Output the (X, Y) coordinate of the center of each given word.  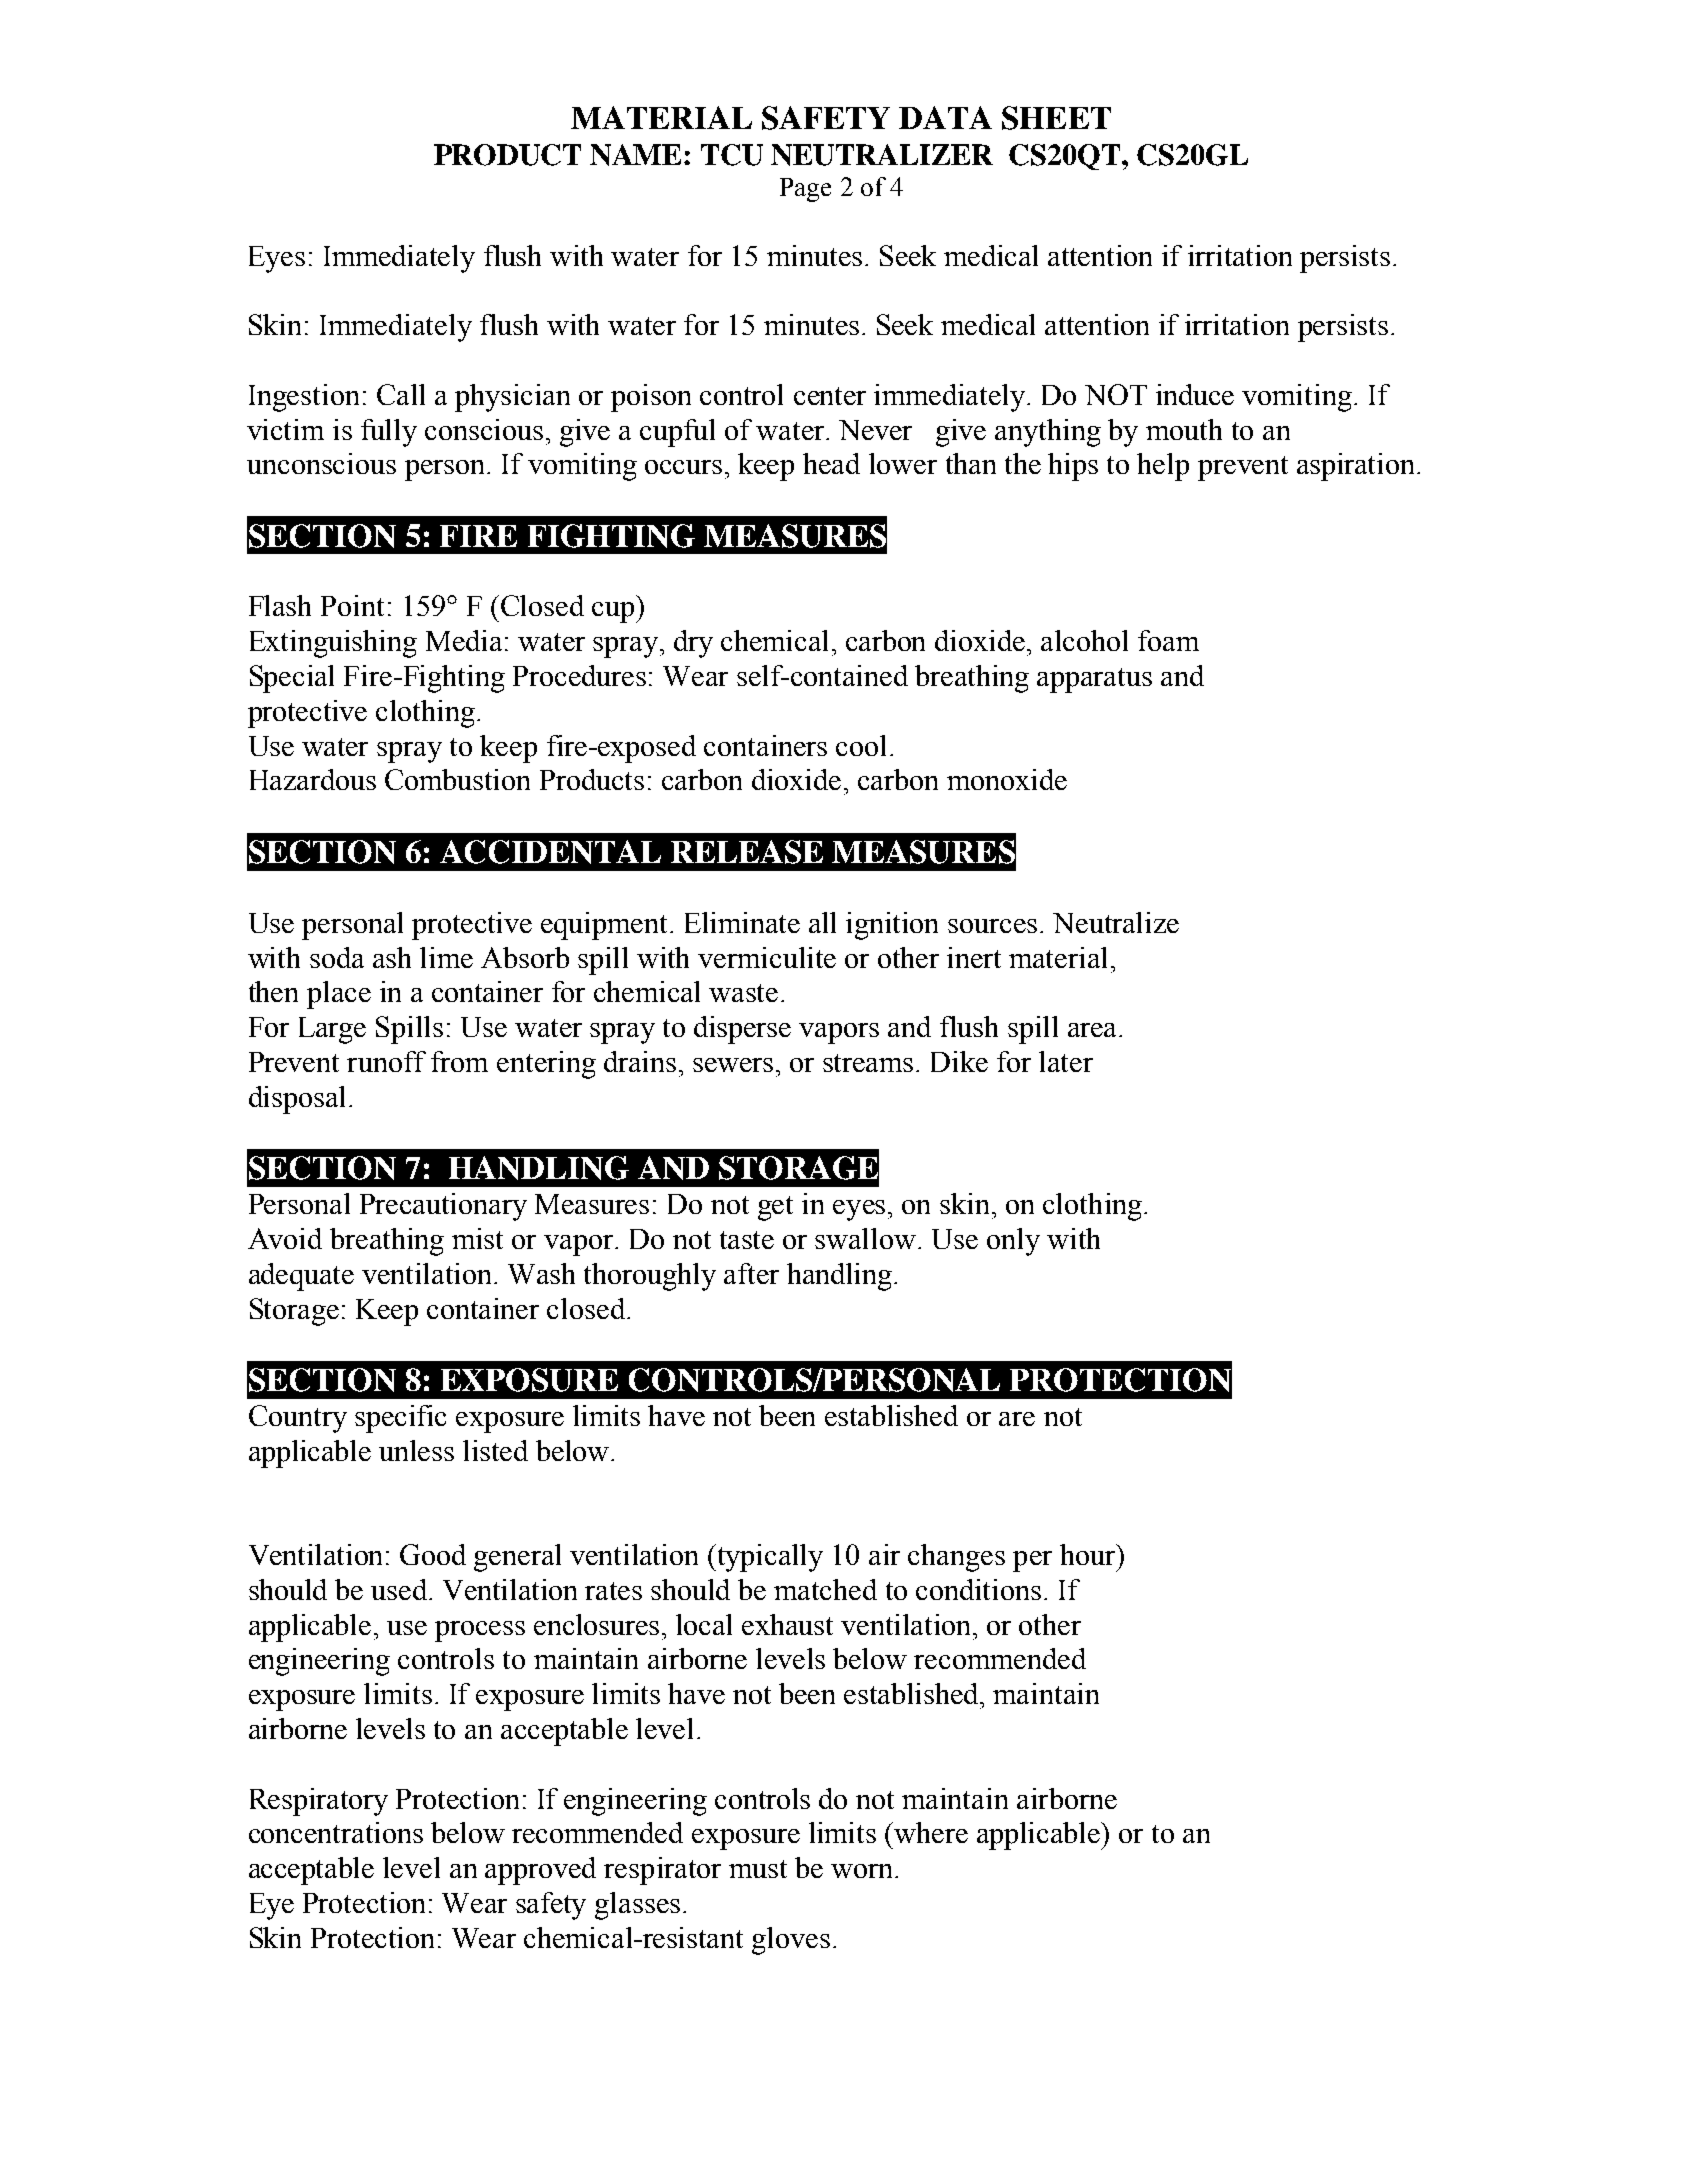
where (931, 1832)
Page (805, 190)
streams (868, 1063)
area (1094, 1030)
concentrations (336, 1832)
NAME (637, 155)
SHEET (1056, 118)
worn (863, 1871)
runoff (386, 1061)
